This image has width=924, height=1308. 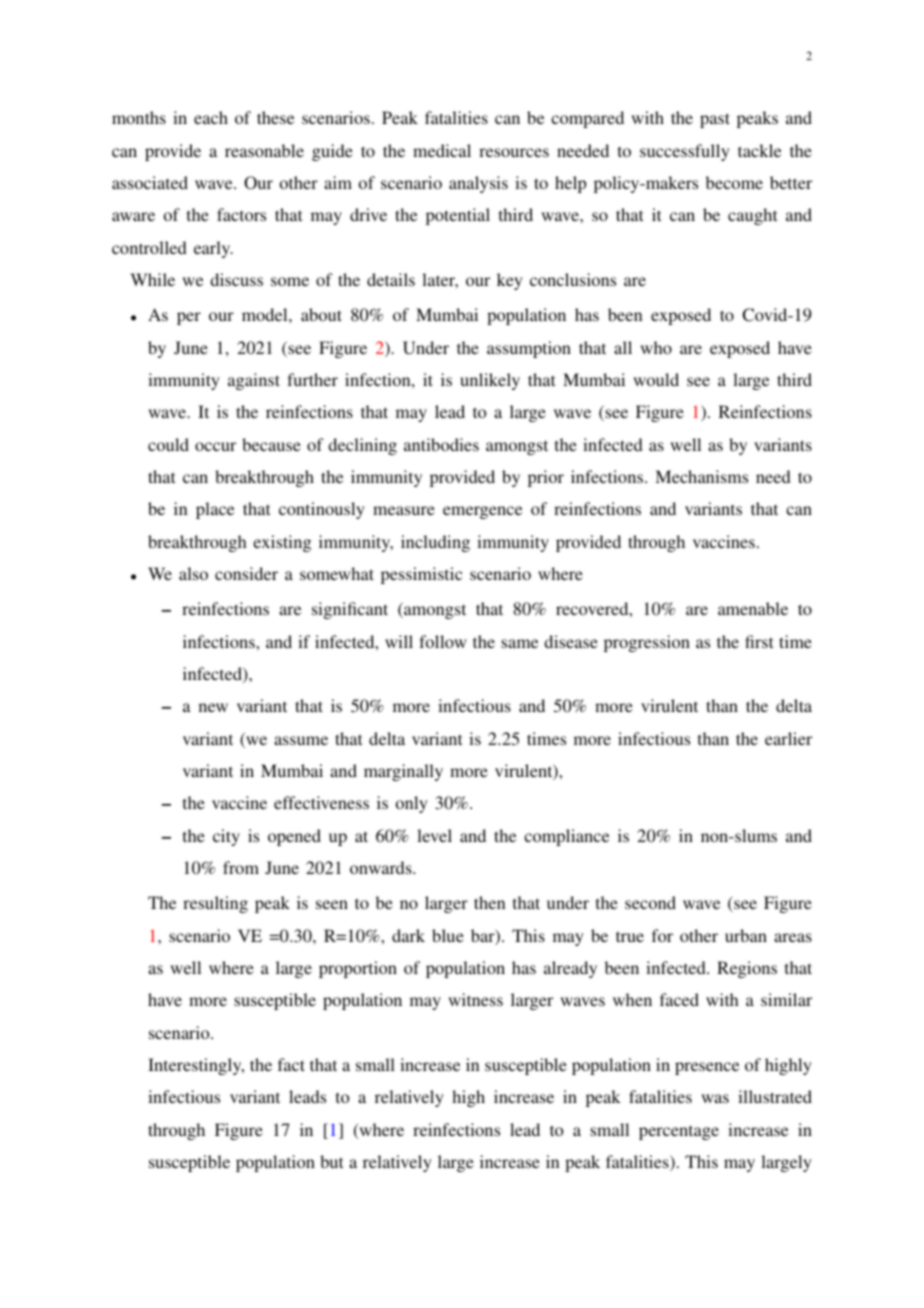 I want to click on successfully, so click(x=685, y=152).
